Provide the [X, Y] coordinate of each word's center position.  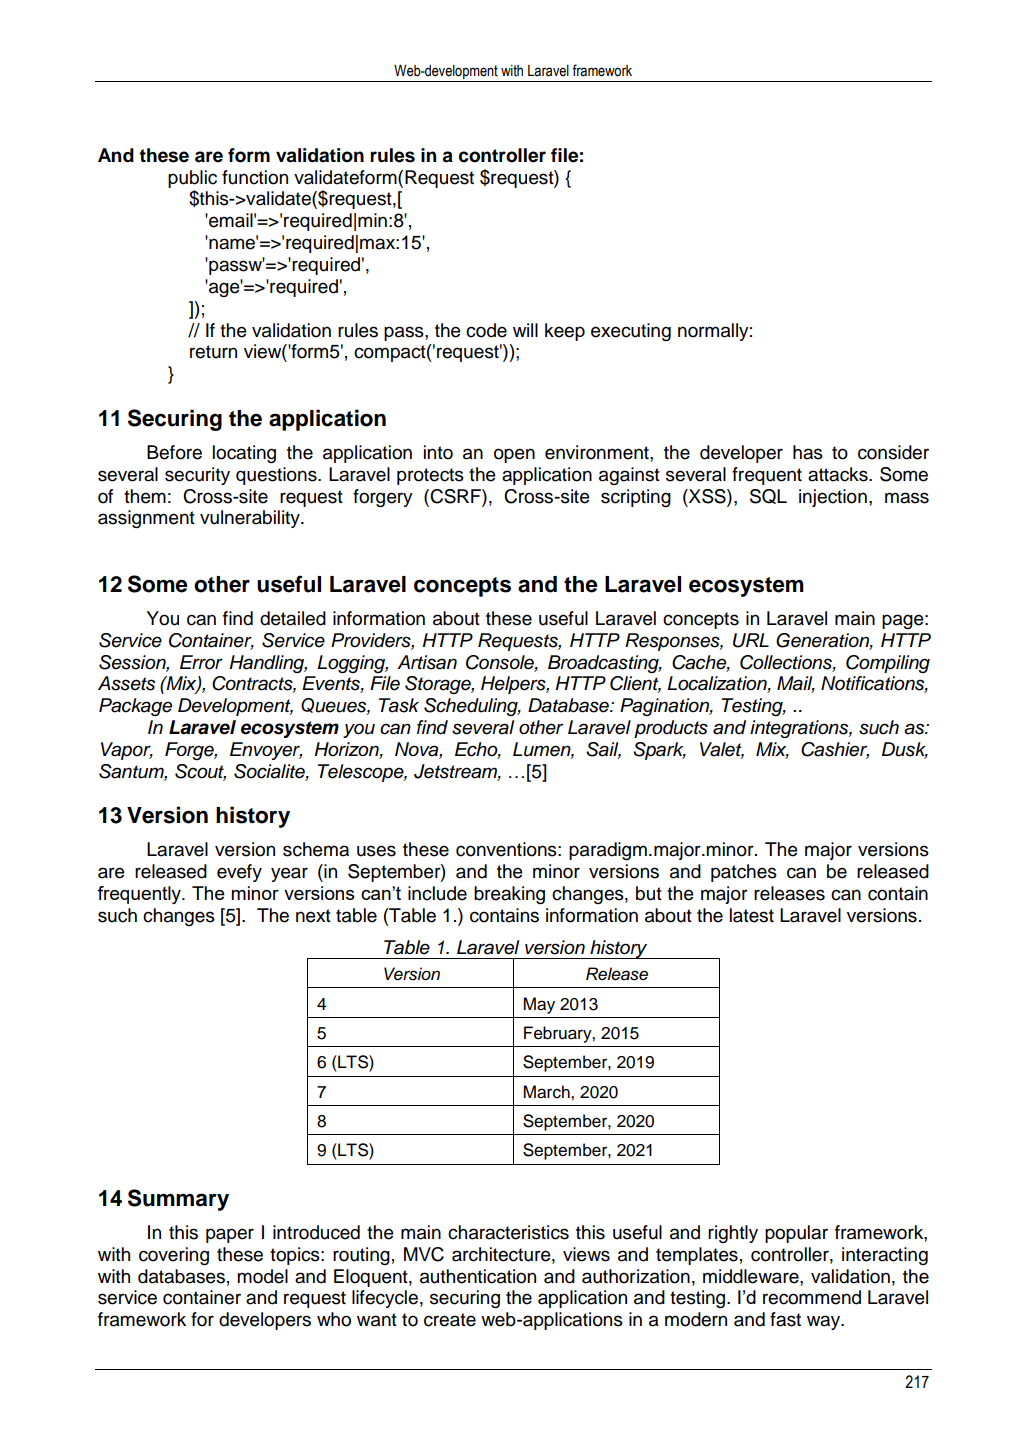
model [262, 1276]
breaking [509, 895]
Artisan [427, 662]
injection [833, 498]
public [192, 179]
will [525, 330]
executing [631, 332]
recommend [812, 1297]
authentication [478, 1276]
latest [752, 915]
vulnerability [251, 519]
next [313, 916]
